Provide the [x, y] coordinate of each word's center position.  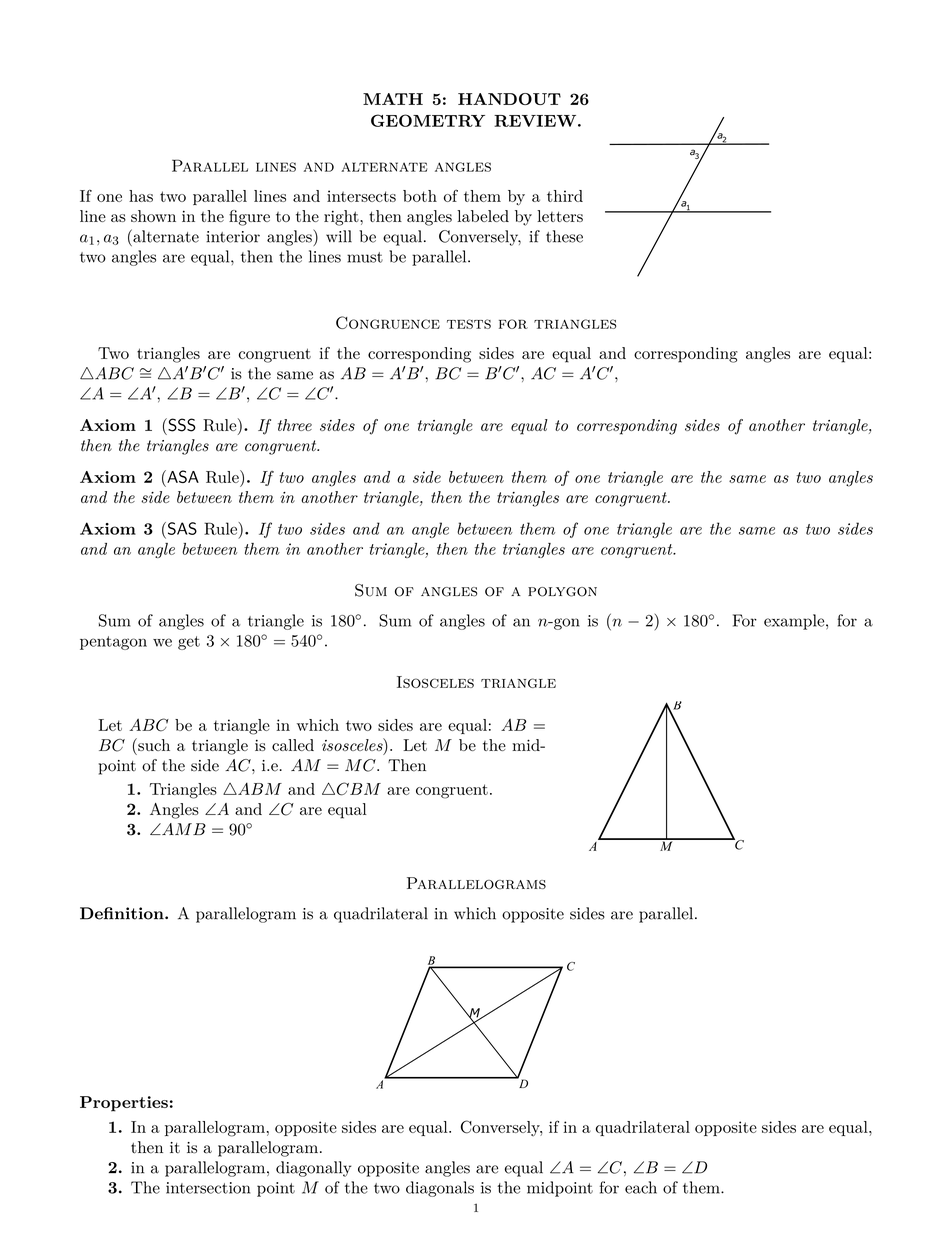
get [189, 643]
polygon [562, 592]
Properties [124, 1104]
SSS [181, 425]
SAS [181, 528]
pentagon [113, 643]
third [565, 196]
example [795, 622]
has [141, 196]
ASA [182, 476]
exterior [334, 479]
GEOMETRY [428, 120]
